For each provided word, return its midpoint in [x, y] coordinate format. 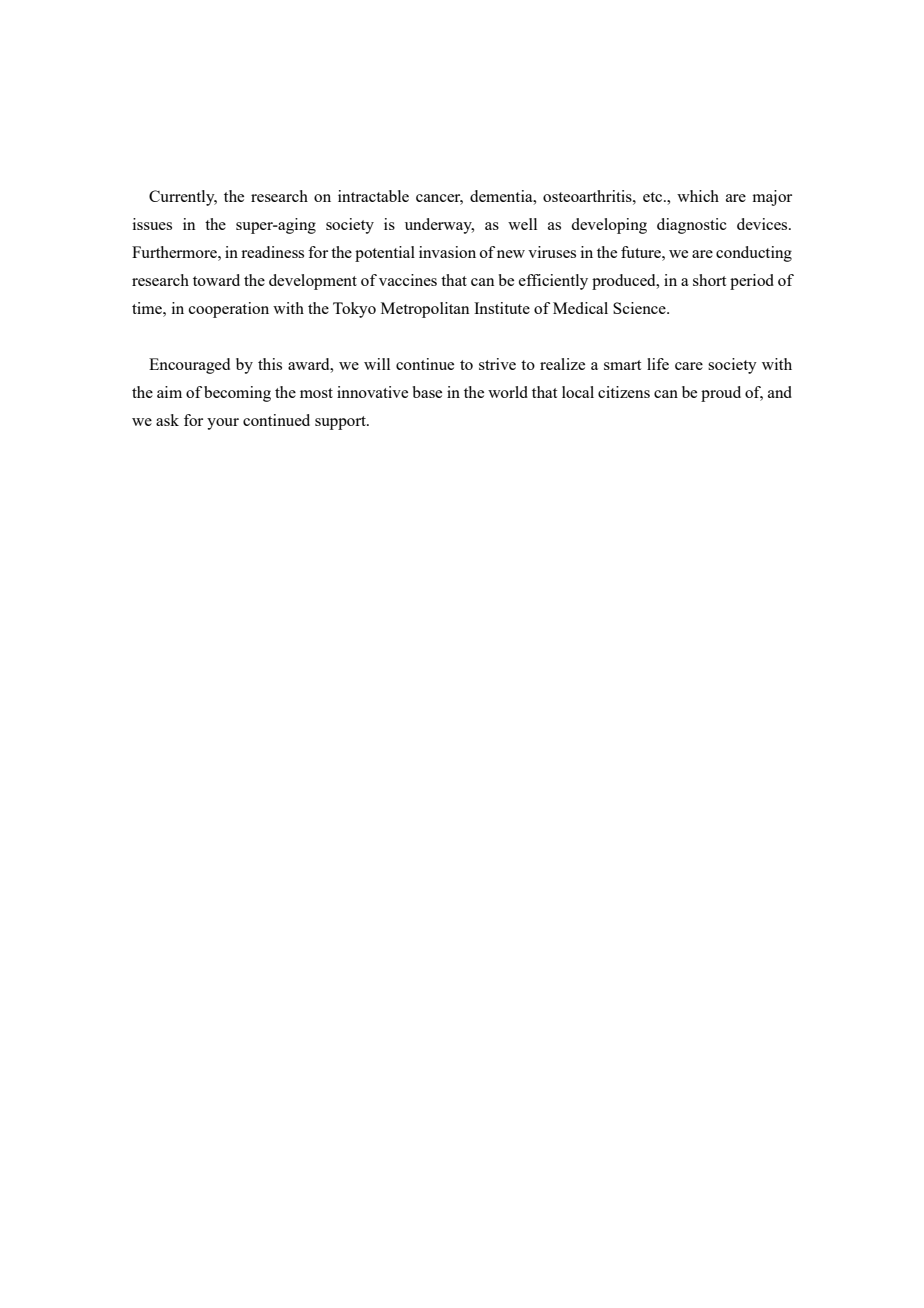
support [341, 423]
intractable [373, 196]
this [270, 364]
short [709, 280]
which [698, 196]
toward [216, 280]
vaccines [408, 280]
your [223, 424]
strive [497, 364]
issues [152, 224]
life [658, 364]
